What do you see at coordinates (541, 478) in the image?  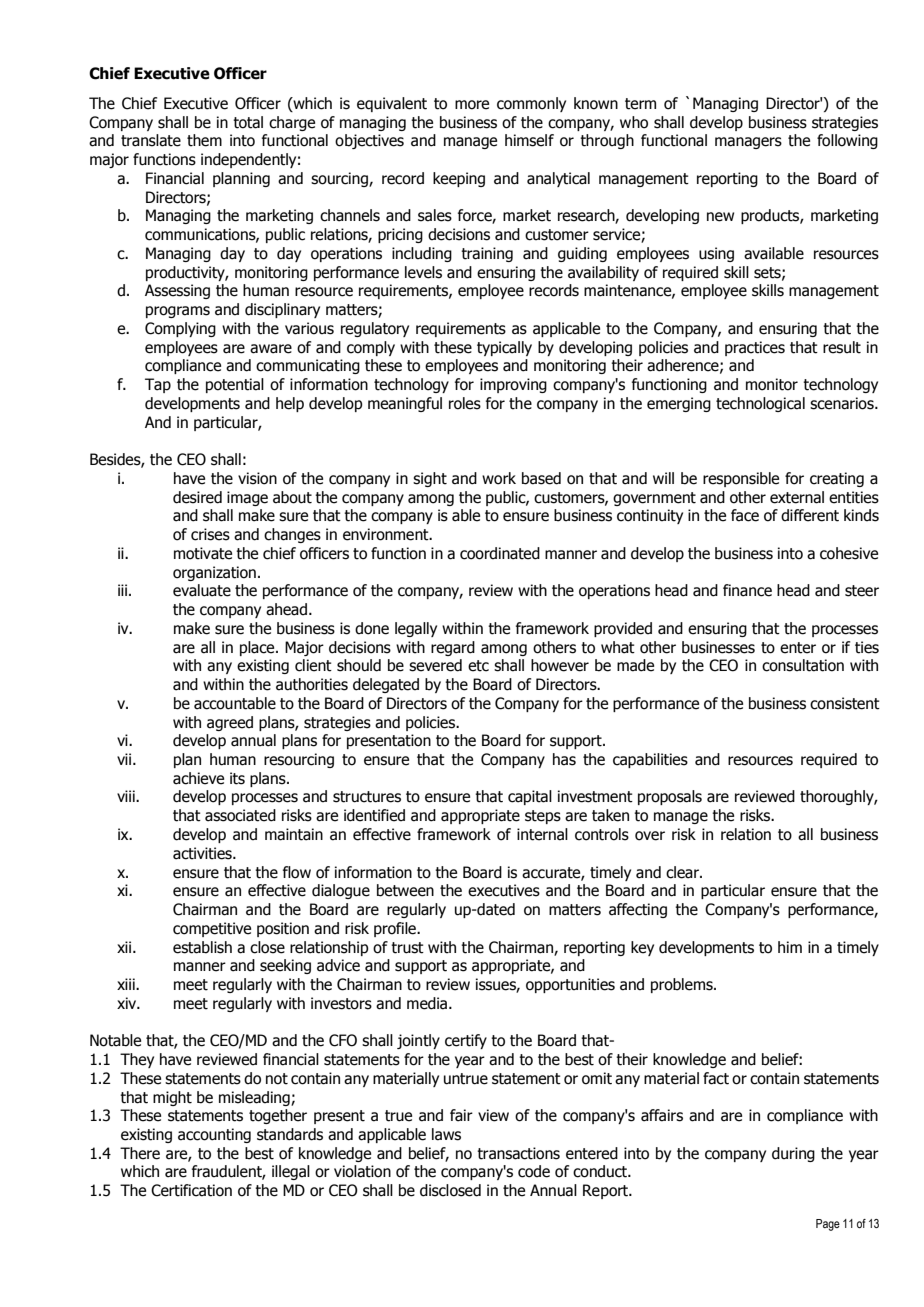 I see `based` at bounding box center [541, 478].
